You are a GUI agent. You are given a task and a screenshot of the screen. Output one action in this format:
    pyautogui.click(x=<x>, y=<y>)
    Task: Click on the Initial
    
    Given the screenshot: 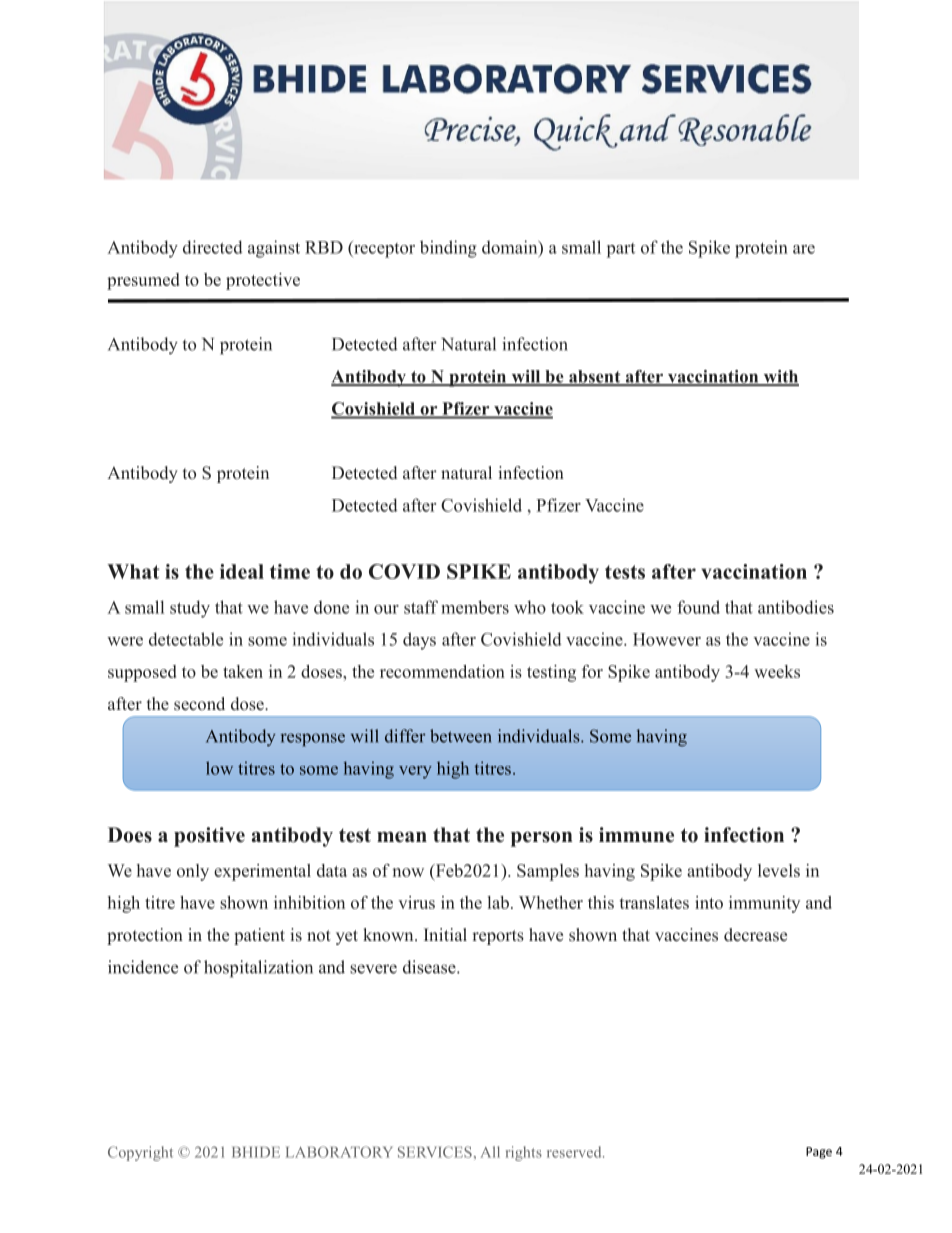 What is the action you would take?
    pyautogui.click(x=445, y=934)
